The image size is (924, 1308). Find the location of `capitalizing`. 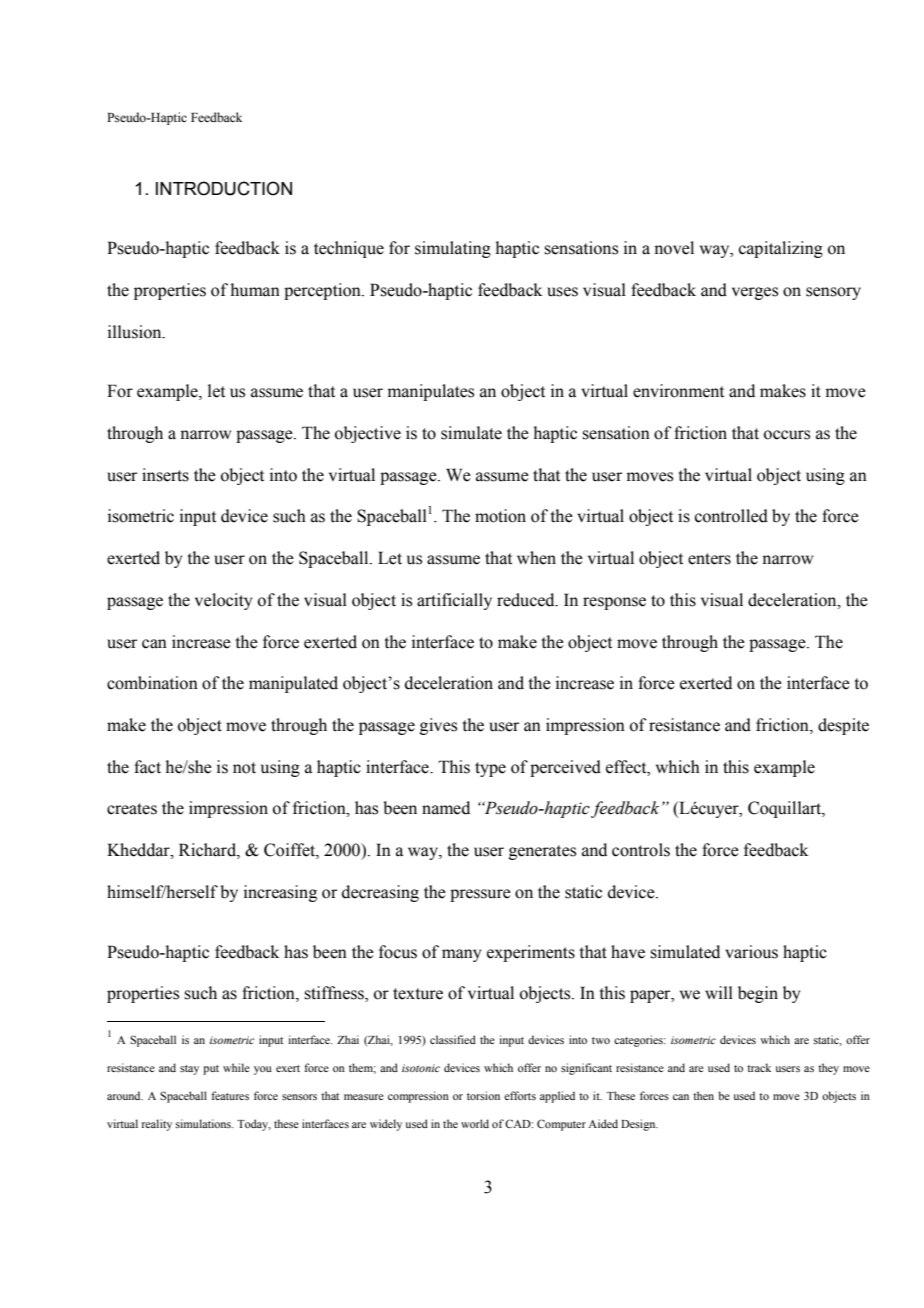

capitalizing is located at coordinates (781, 249).
